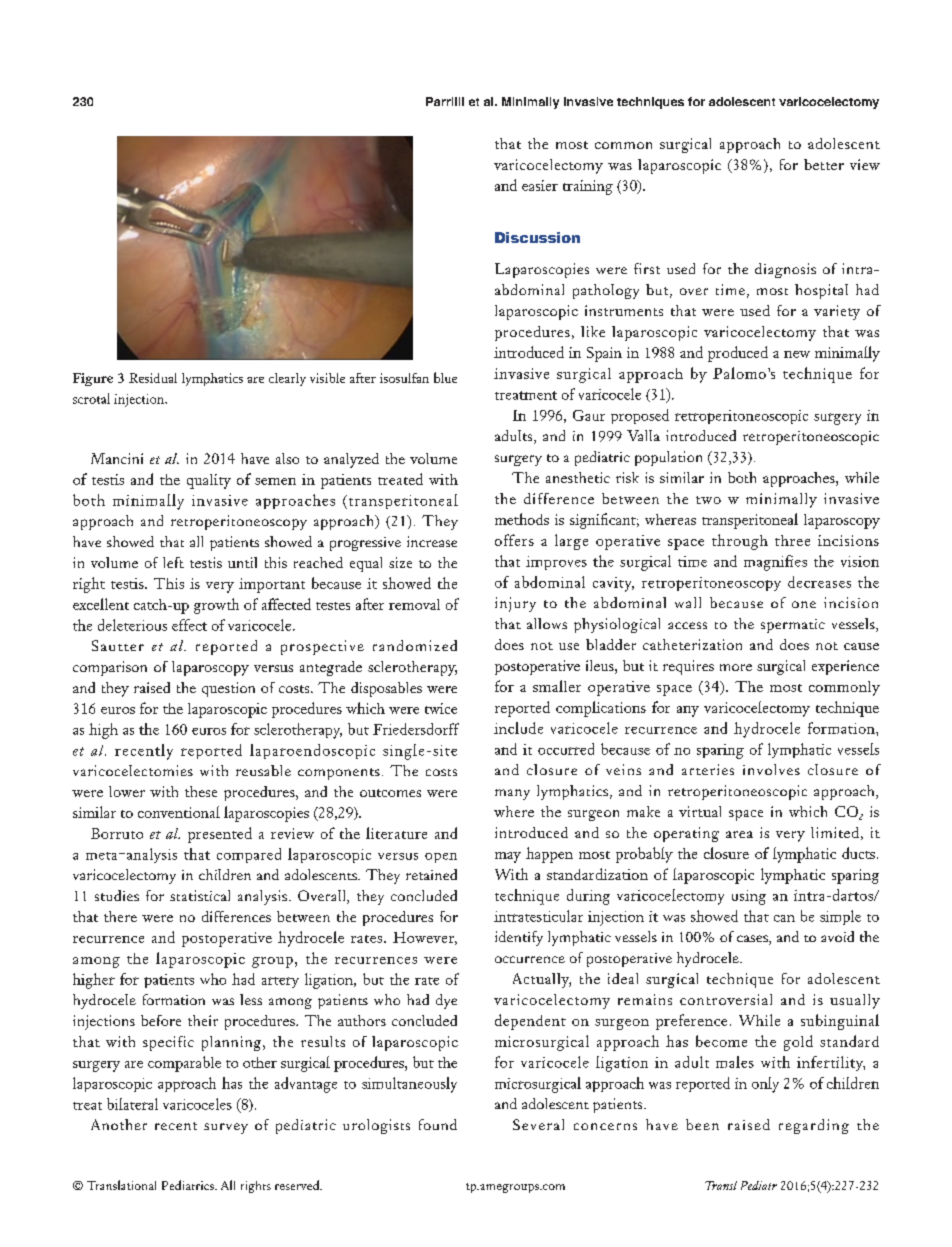 This image has height=1247, width=952. What do you see at coordinates (226, 1128) in the image?
I see `survey` at bounding box center [226, 1128].
